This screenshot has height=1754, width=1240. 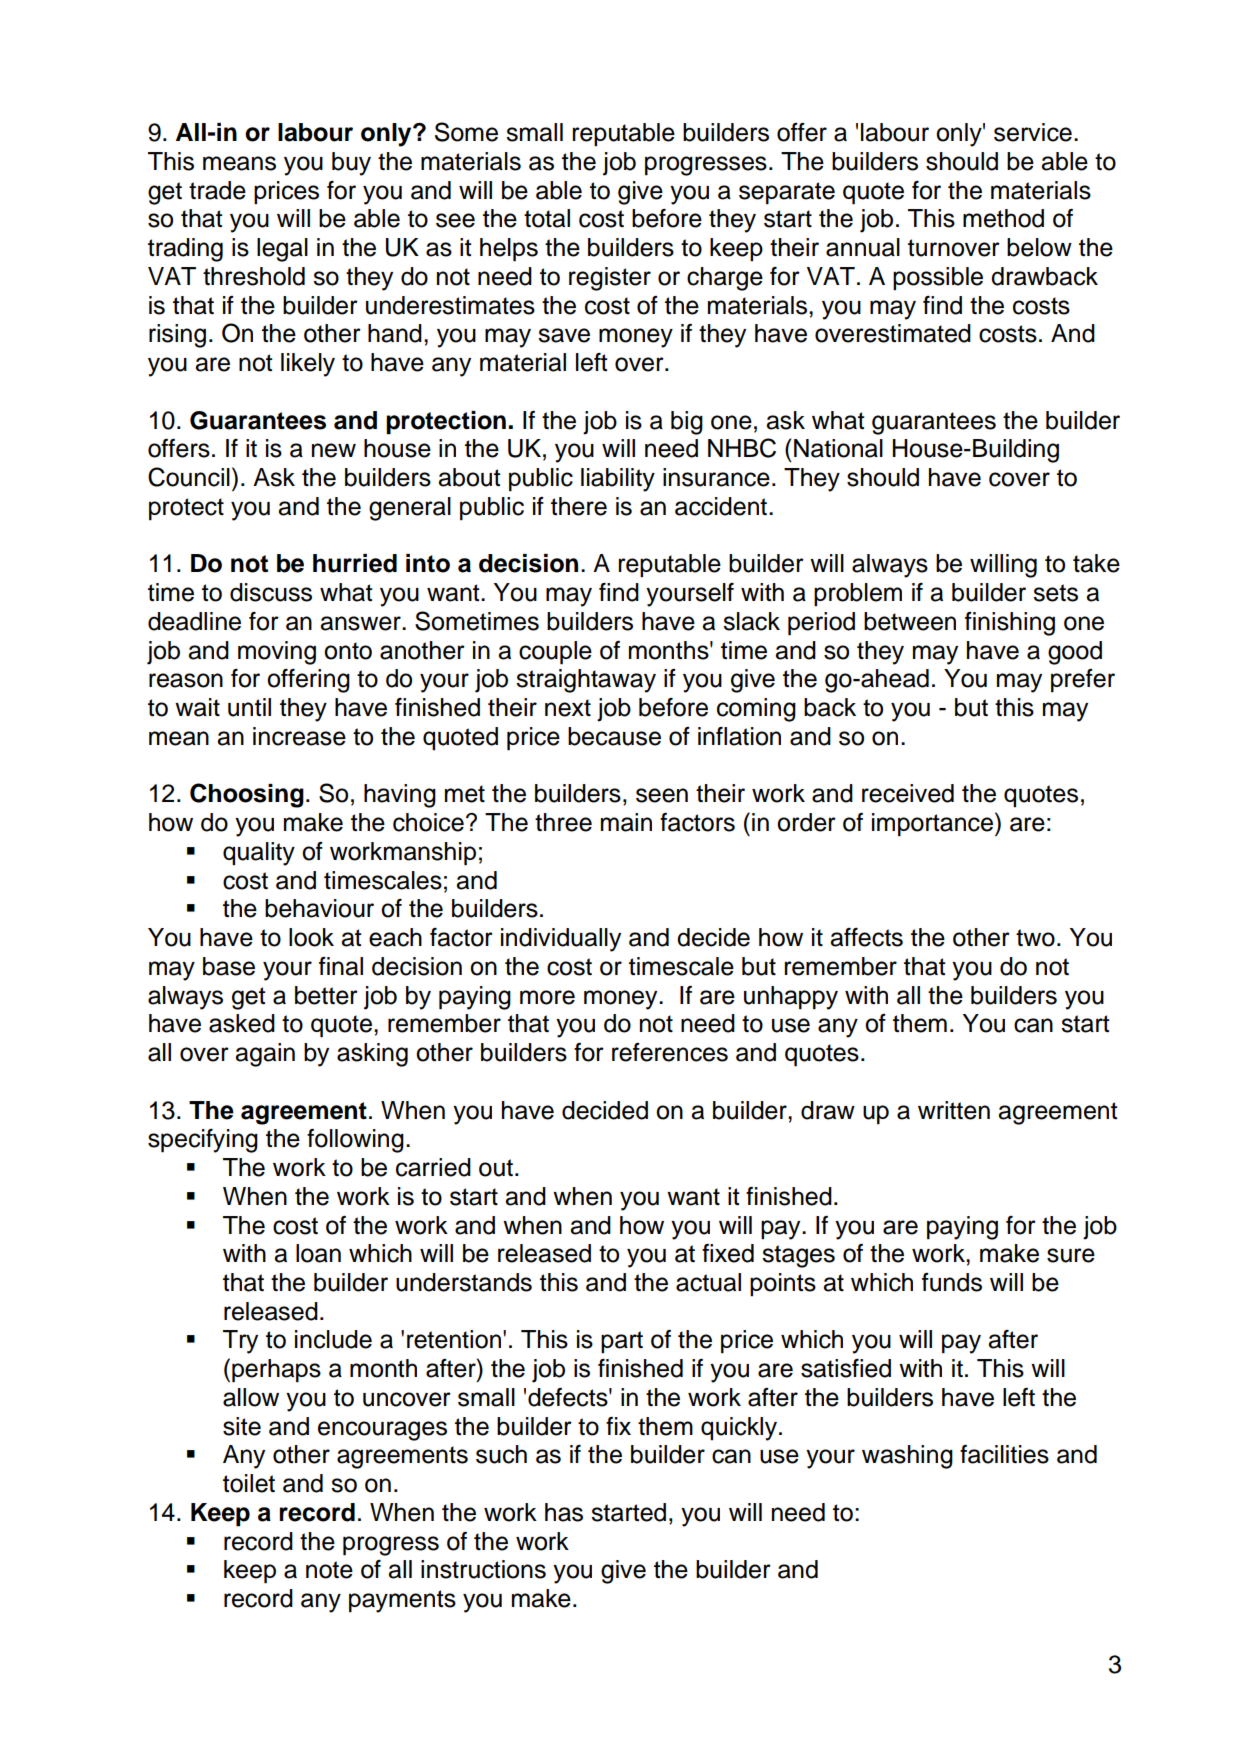 I want to click on quality, so click(x=259, y=854).
